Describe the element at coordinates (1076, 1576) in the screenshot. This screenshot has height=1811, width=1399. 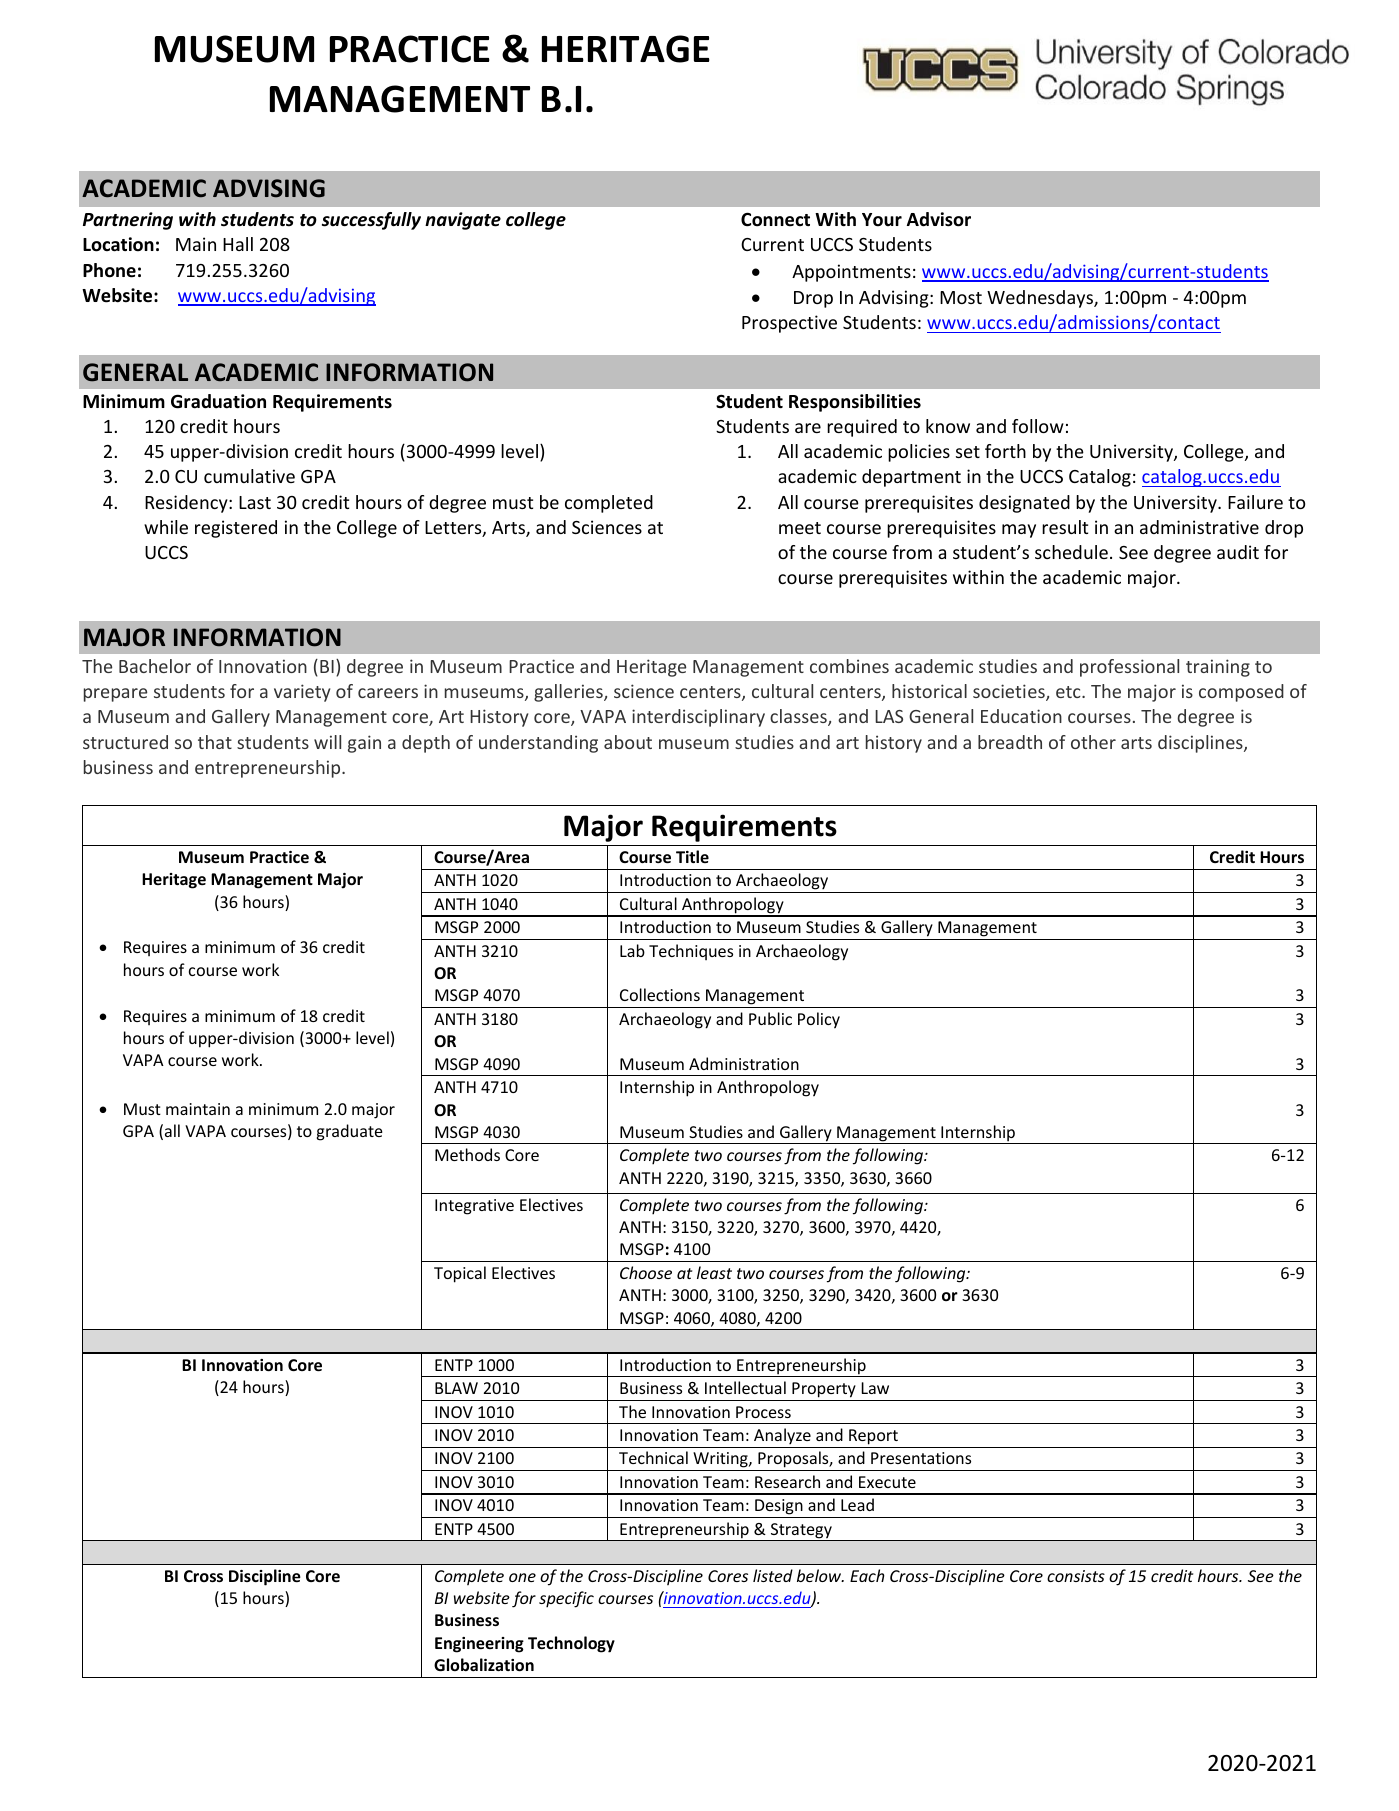
I see `consists` at that location.
